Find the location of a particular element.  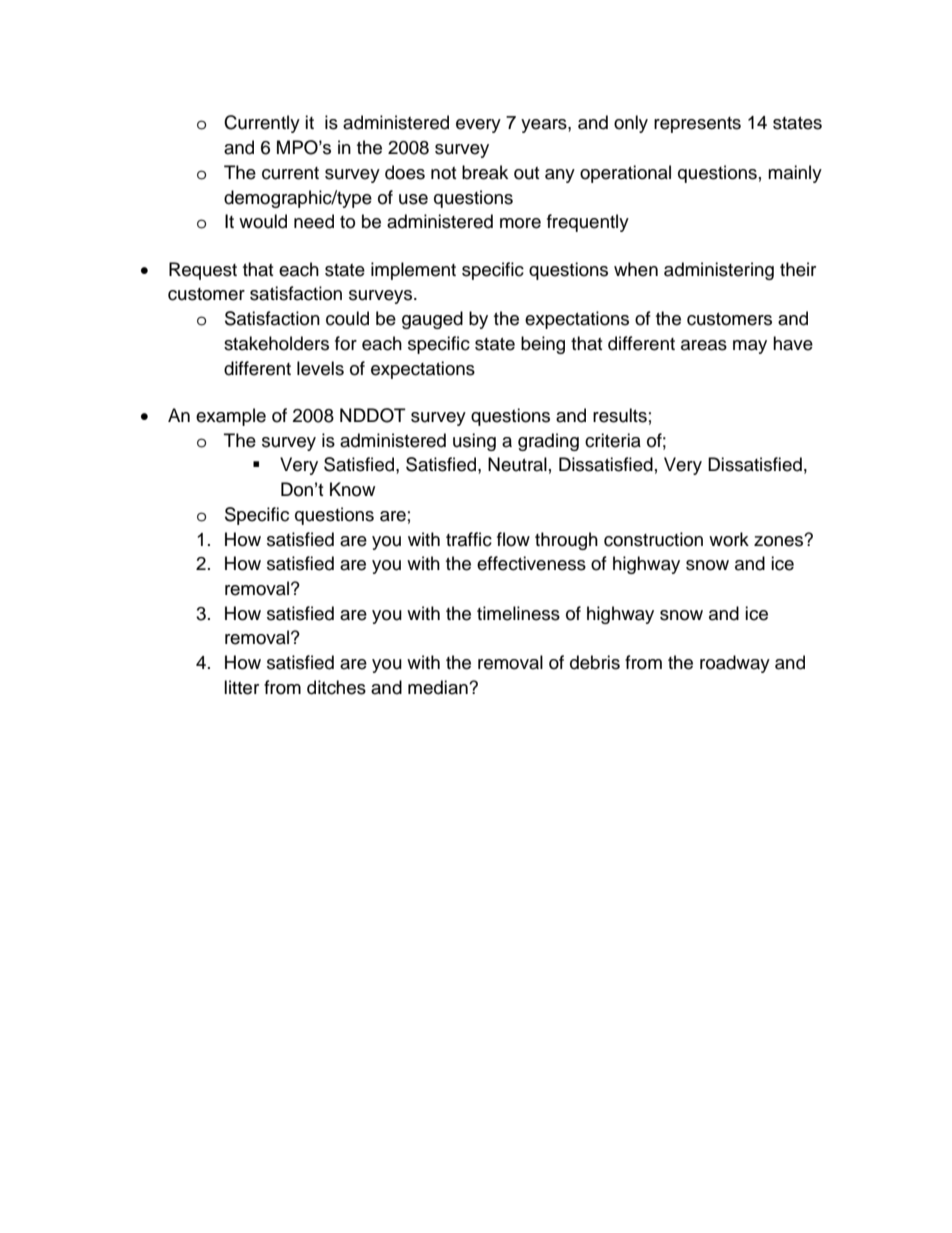

Neutral is located at coordinates (517, 464).
